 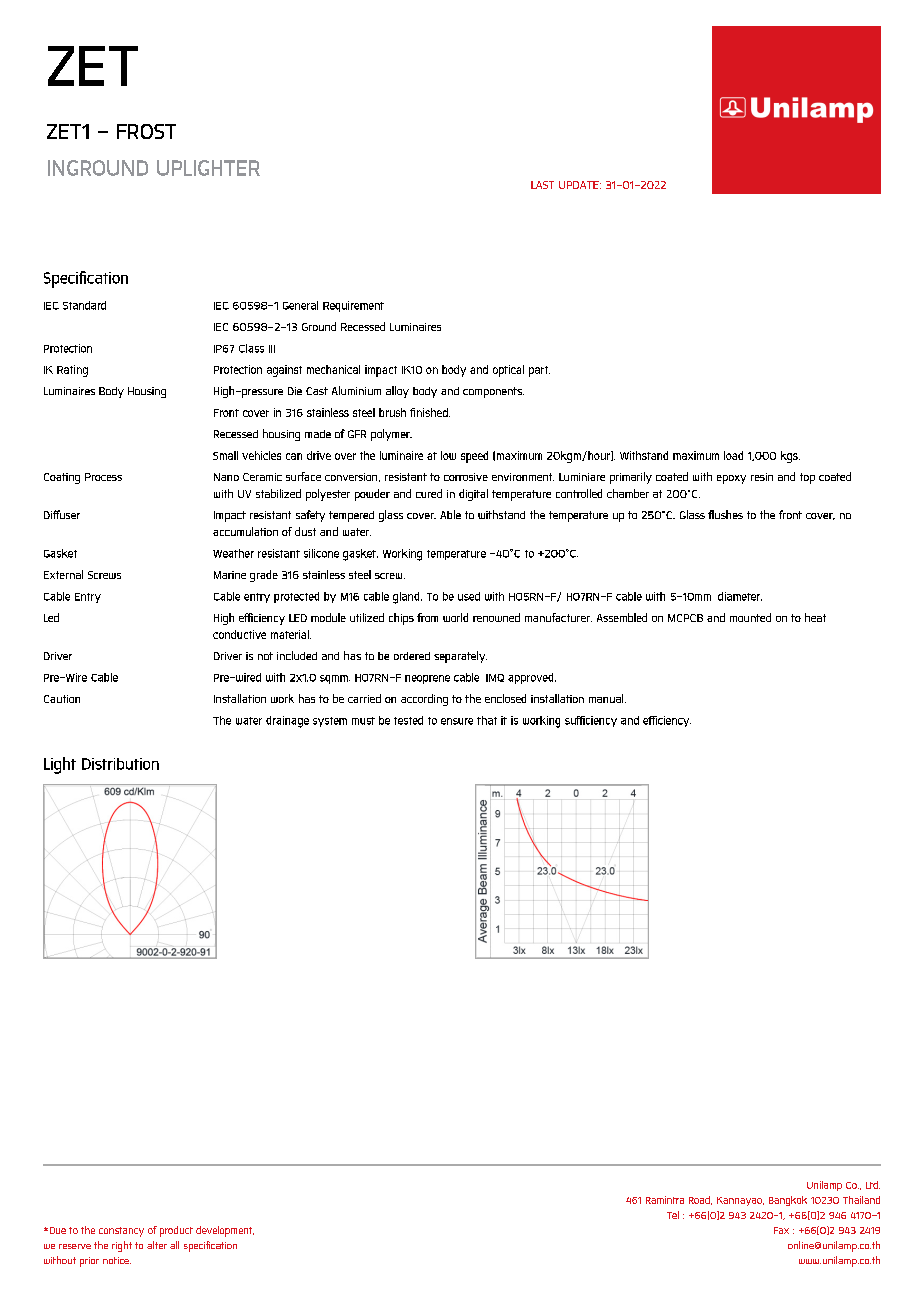 What do you see at coordinates (176, 1231) in the screenshot?
I see `product` at bounding box center [176, 1231].
